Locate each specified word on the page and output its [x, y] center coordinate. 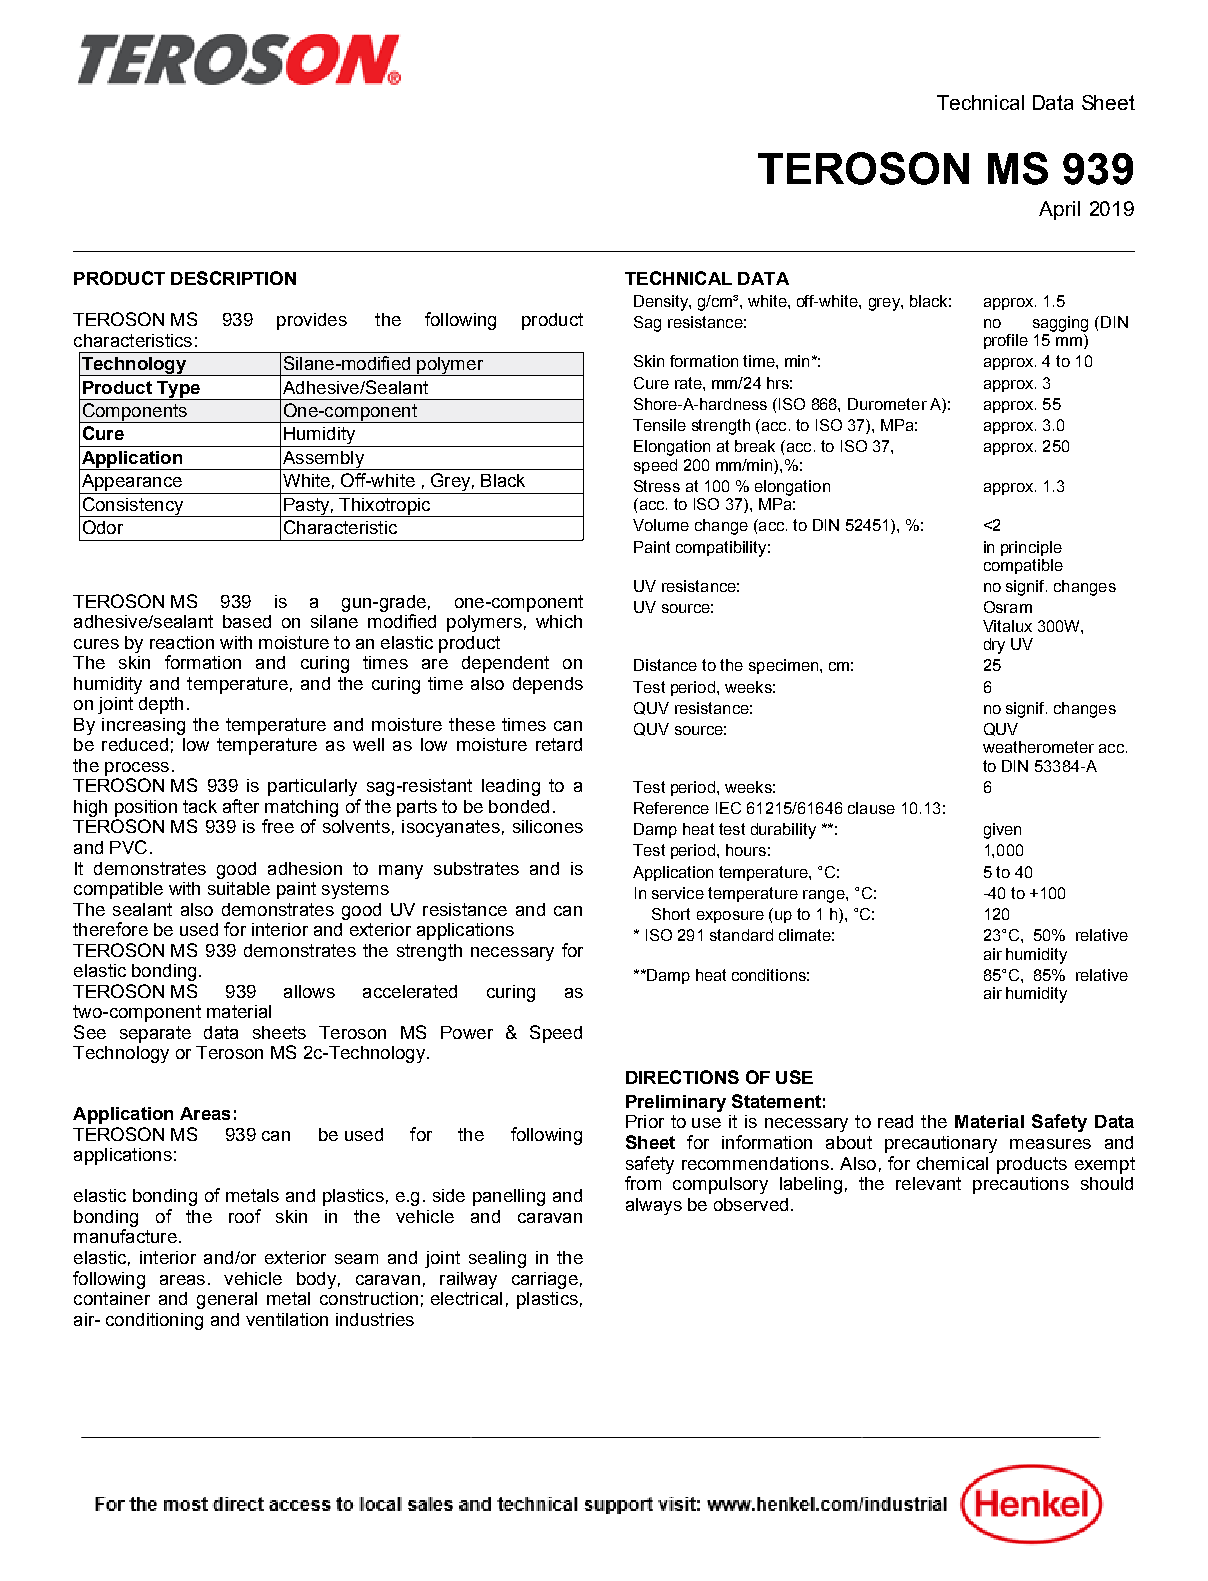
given [1002, 831]
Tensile [659, 425]
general [227, 1300]
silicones [548, 826]
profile [1006, 341]
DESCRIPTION [233, 278]
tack [200, 806]
